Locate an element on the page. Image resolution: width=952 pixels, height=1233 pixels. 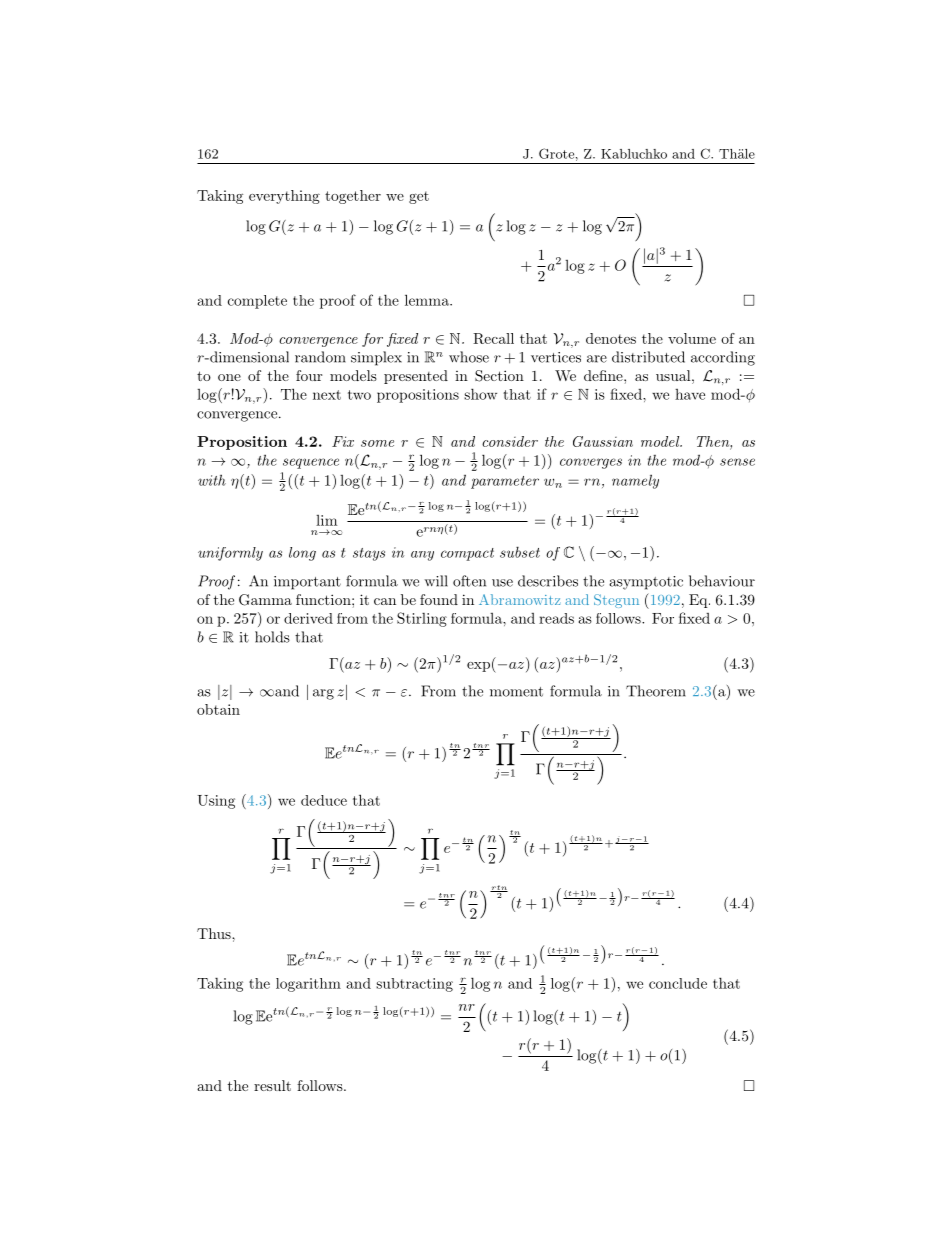
Theorem is located at coordinates (656, 691).
